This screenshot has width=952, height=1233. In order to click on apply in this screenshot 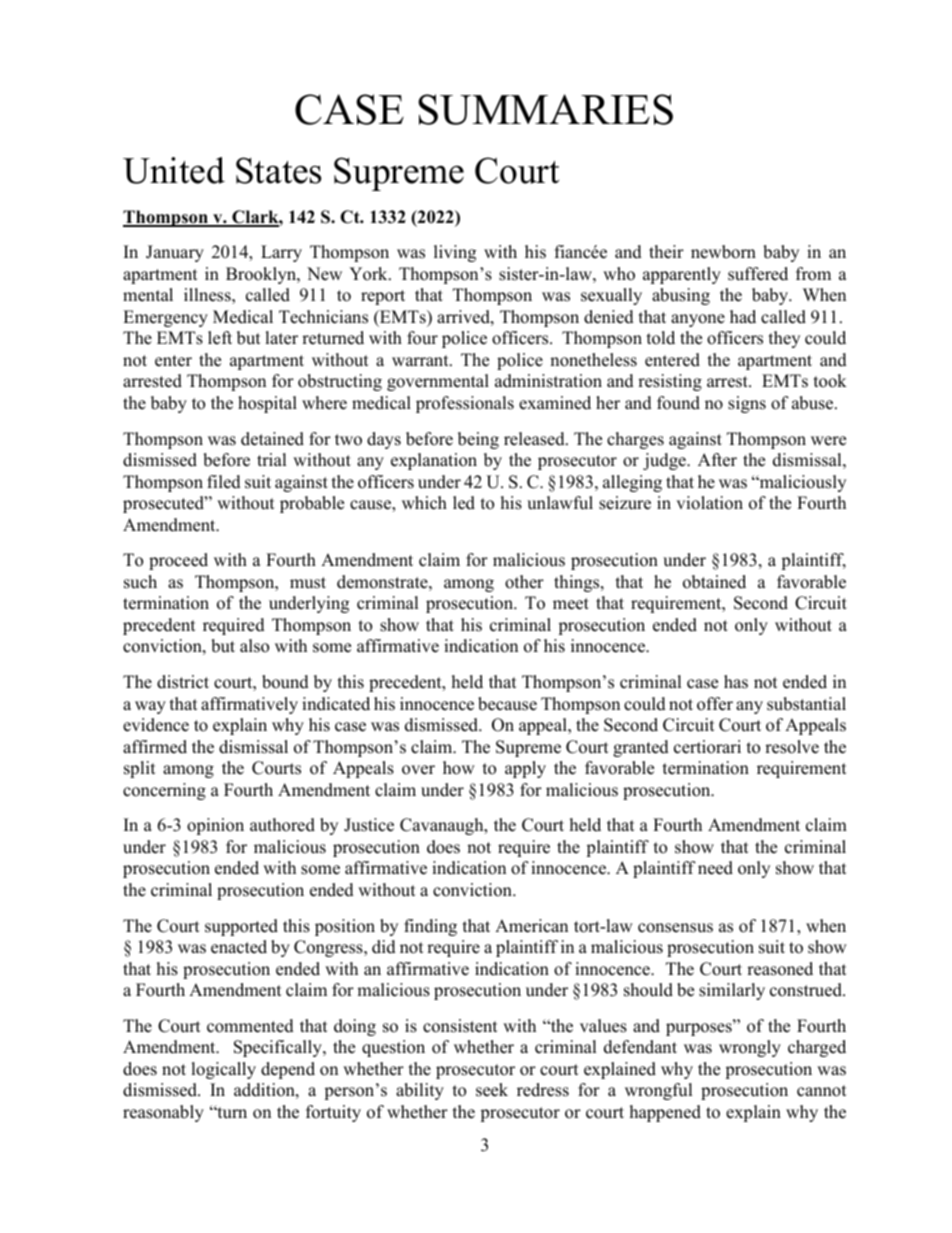, I will do `click(525, 769)`.
